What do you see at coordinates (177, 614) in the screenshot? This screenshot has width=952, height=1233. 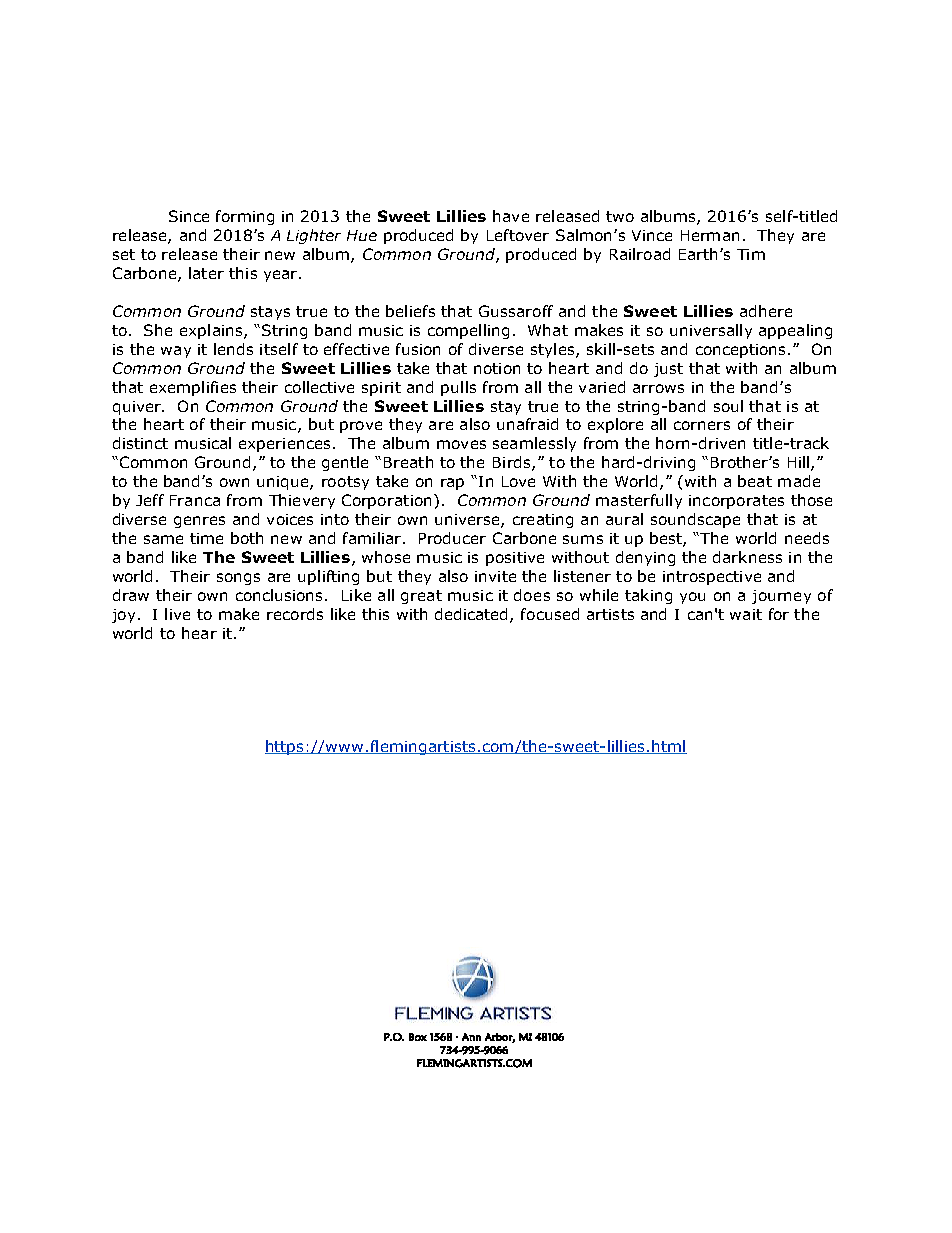 I see `live` at bounding box center [177, 614].
